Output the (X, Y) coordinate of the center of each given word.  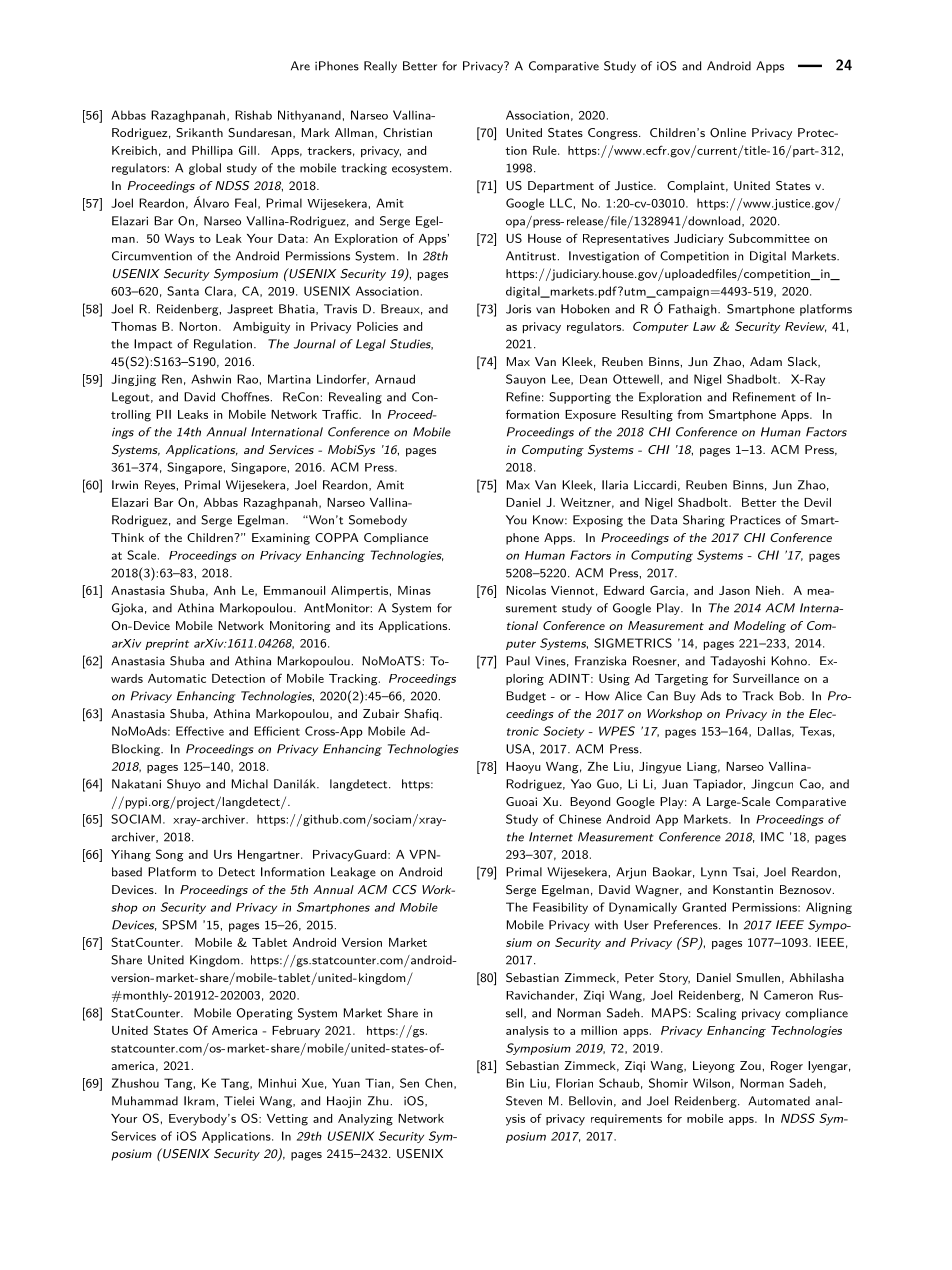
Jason (734, 590)
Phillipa (212, 152)
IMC (772, 837)
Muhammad (145, 1101)
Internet (551, 837)
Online (728, 133)
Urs (223, 854)
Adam (766, 361)
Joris (518, 309)
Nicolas (526, 590)
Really (380, 67)
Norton (198, 326)
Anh (225, 590)
